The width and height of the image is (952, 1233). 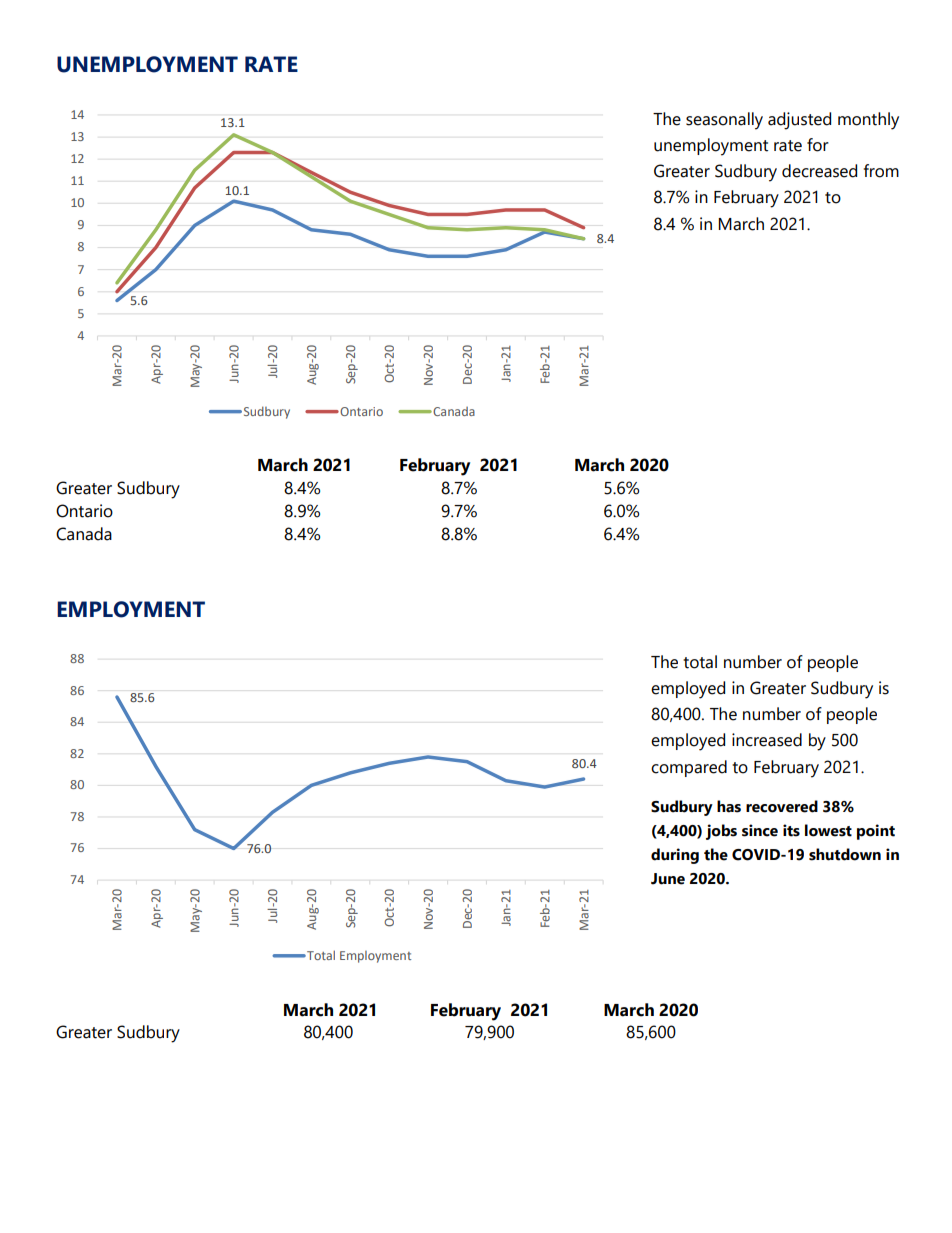 What do you see at coordinates (724, 121) in the image?
I see `seasonally` at bounding box center [724, 121].
